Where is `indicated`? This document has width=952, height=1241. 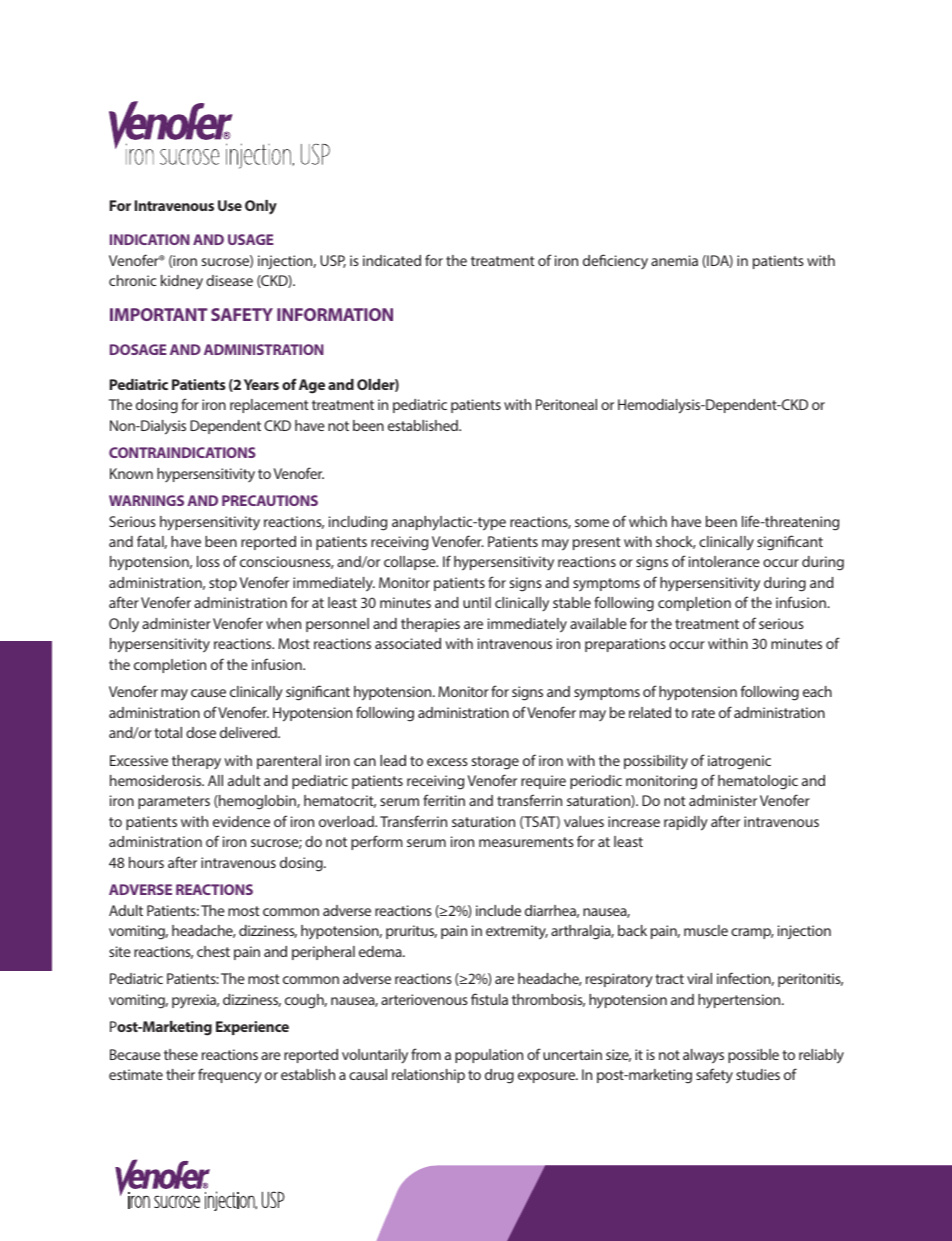 indicated is located at coordinates (392, 260).
